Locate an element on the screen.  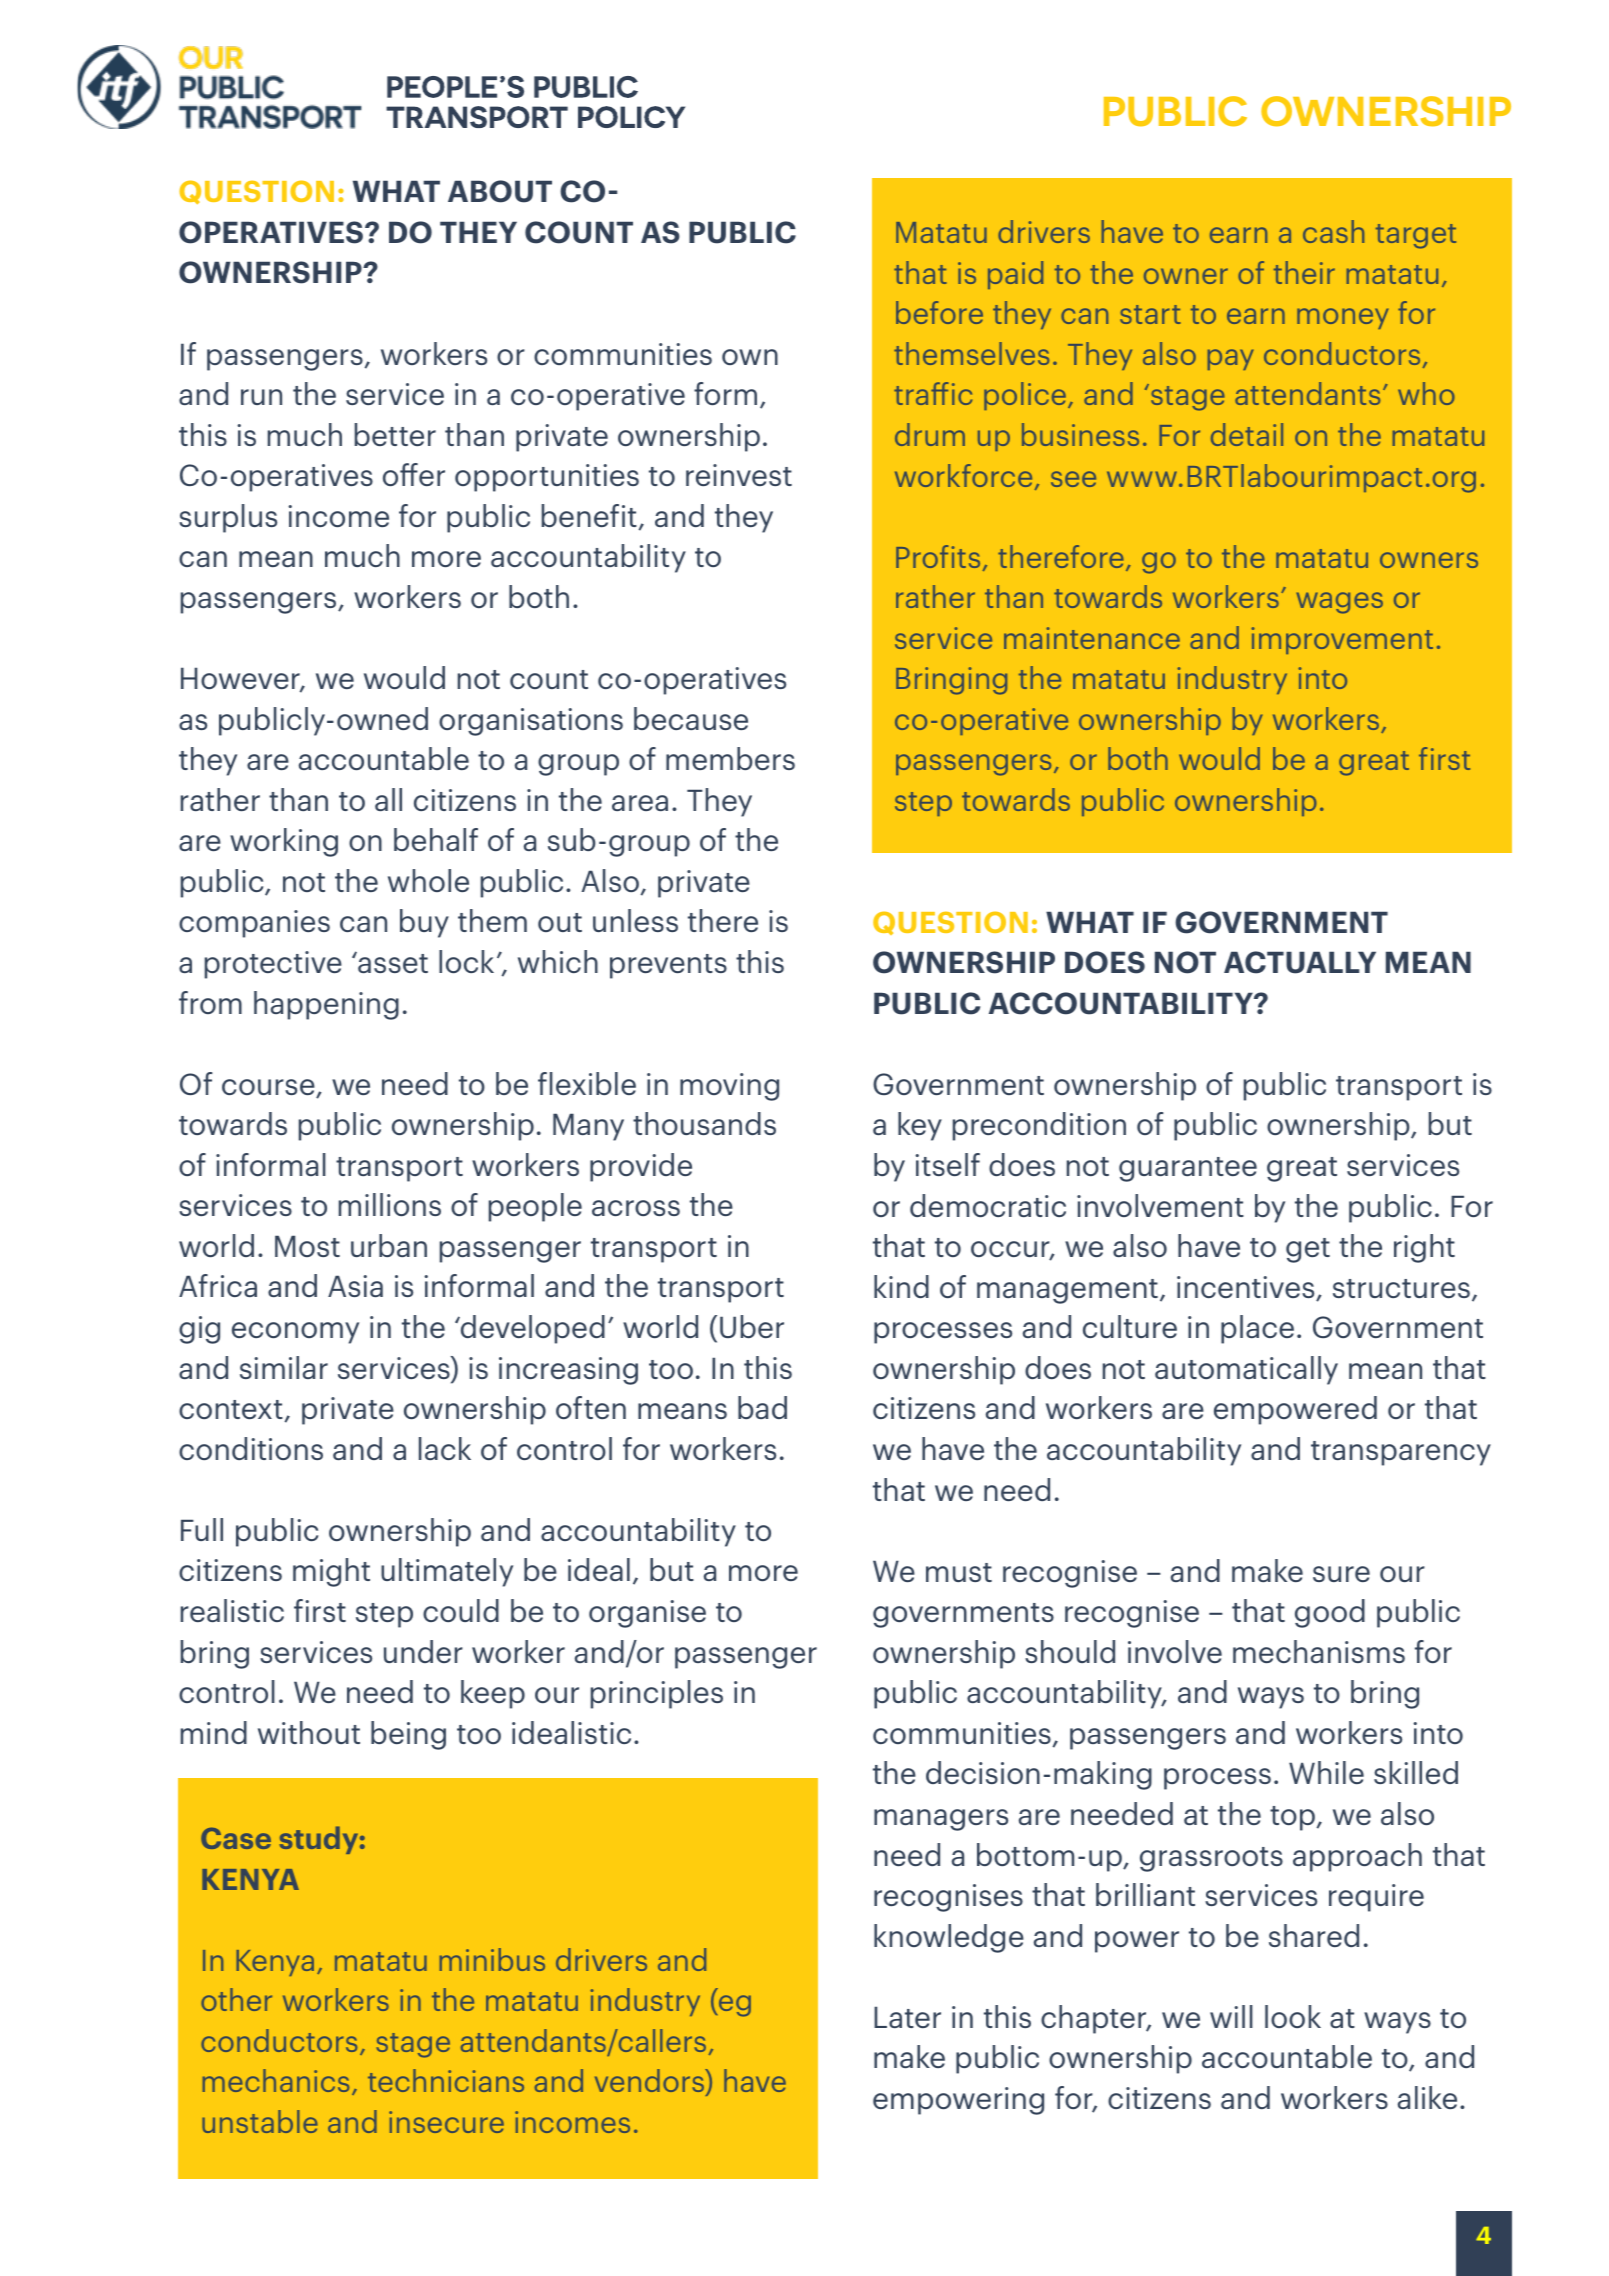
without is located at coordinates (309, 1732).
